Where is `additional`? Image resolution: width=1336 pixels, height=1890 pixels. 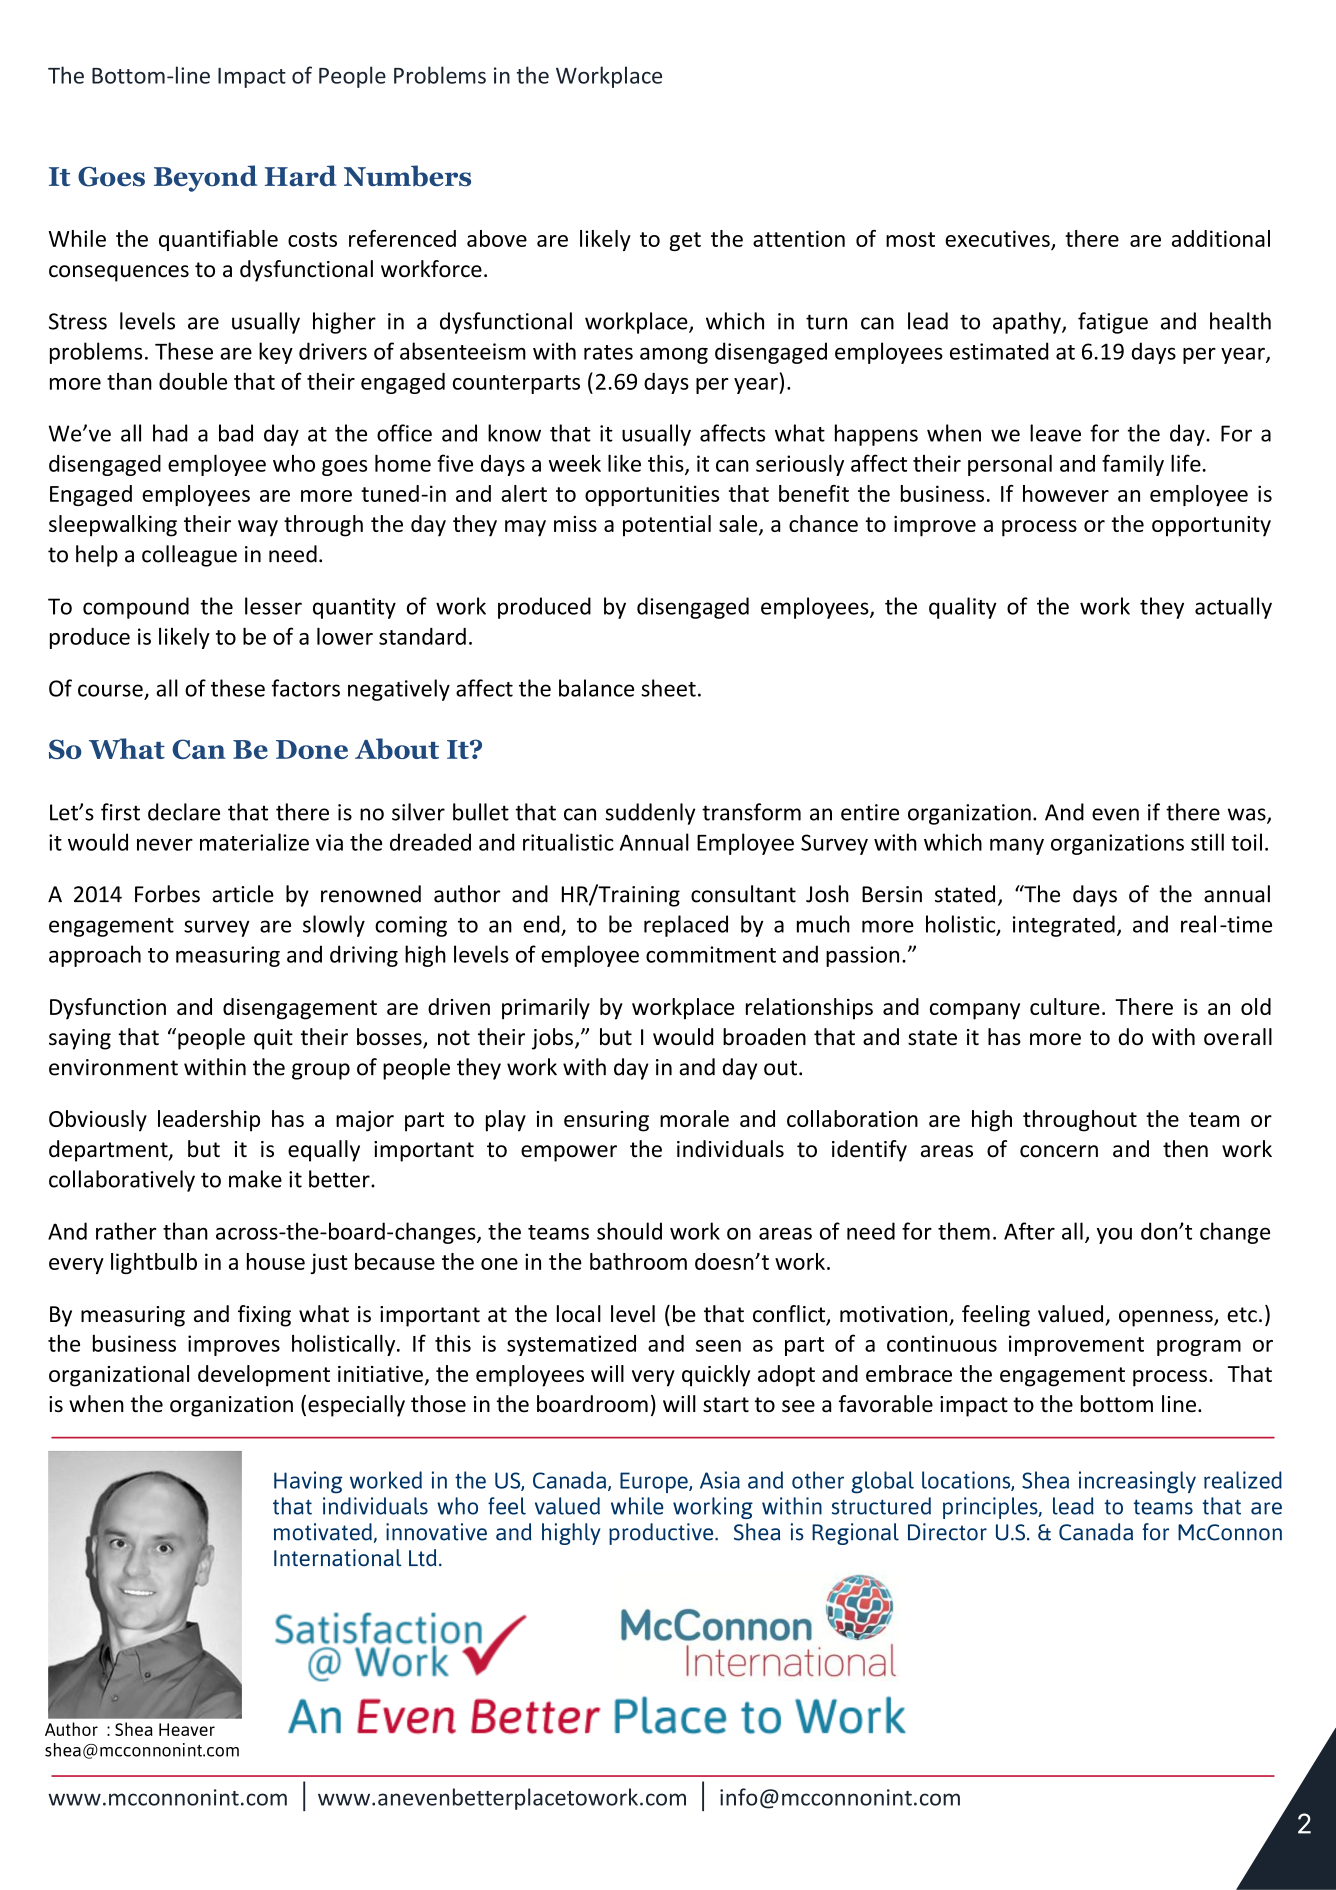 additional is located at coordinates (1221, 238).
